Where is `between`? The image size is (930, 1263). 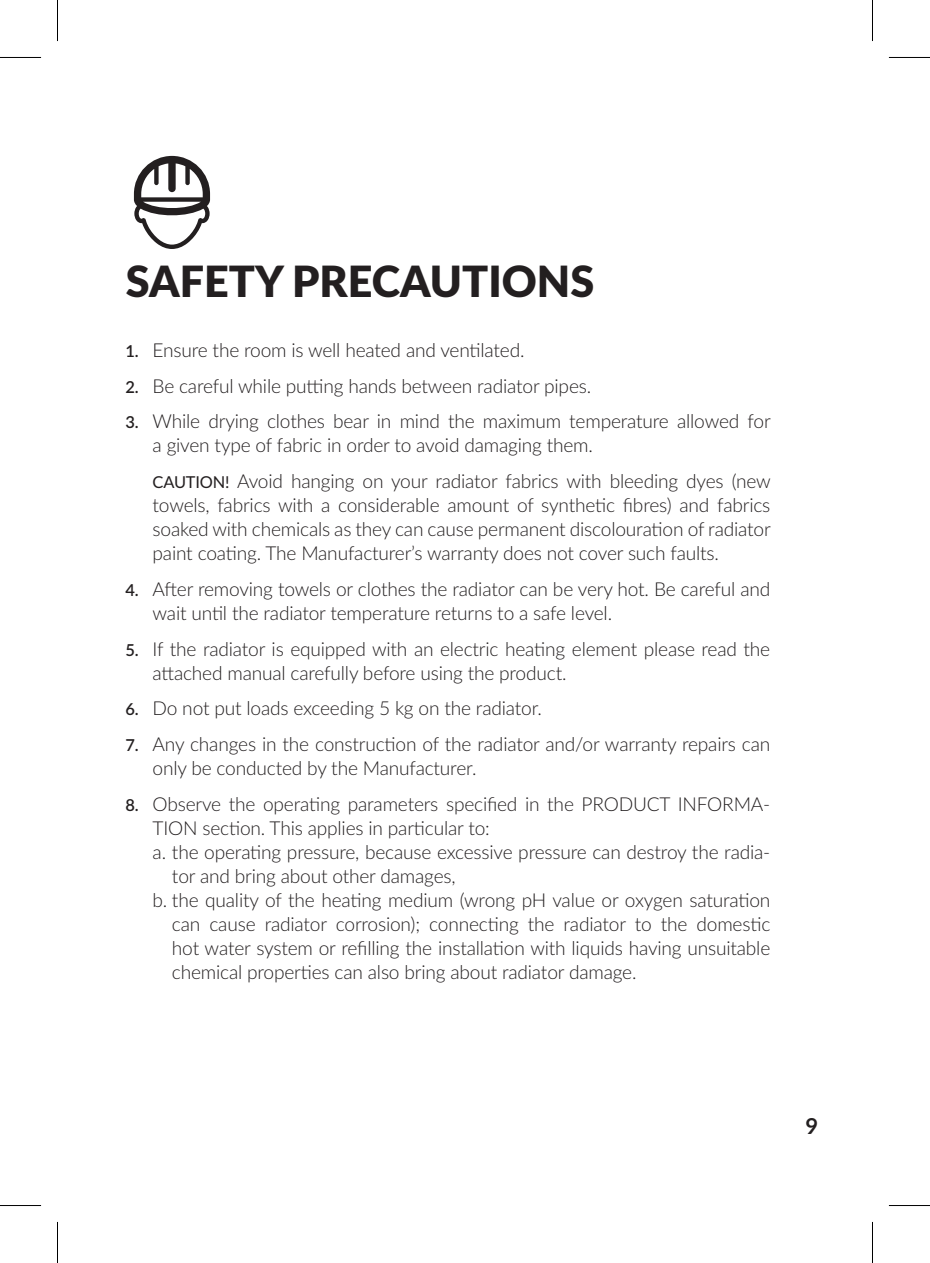
between is located at coordinates (437, 386).
